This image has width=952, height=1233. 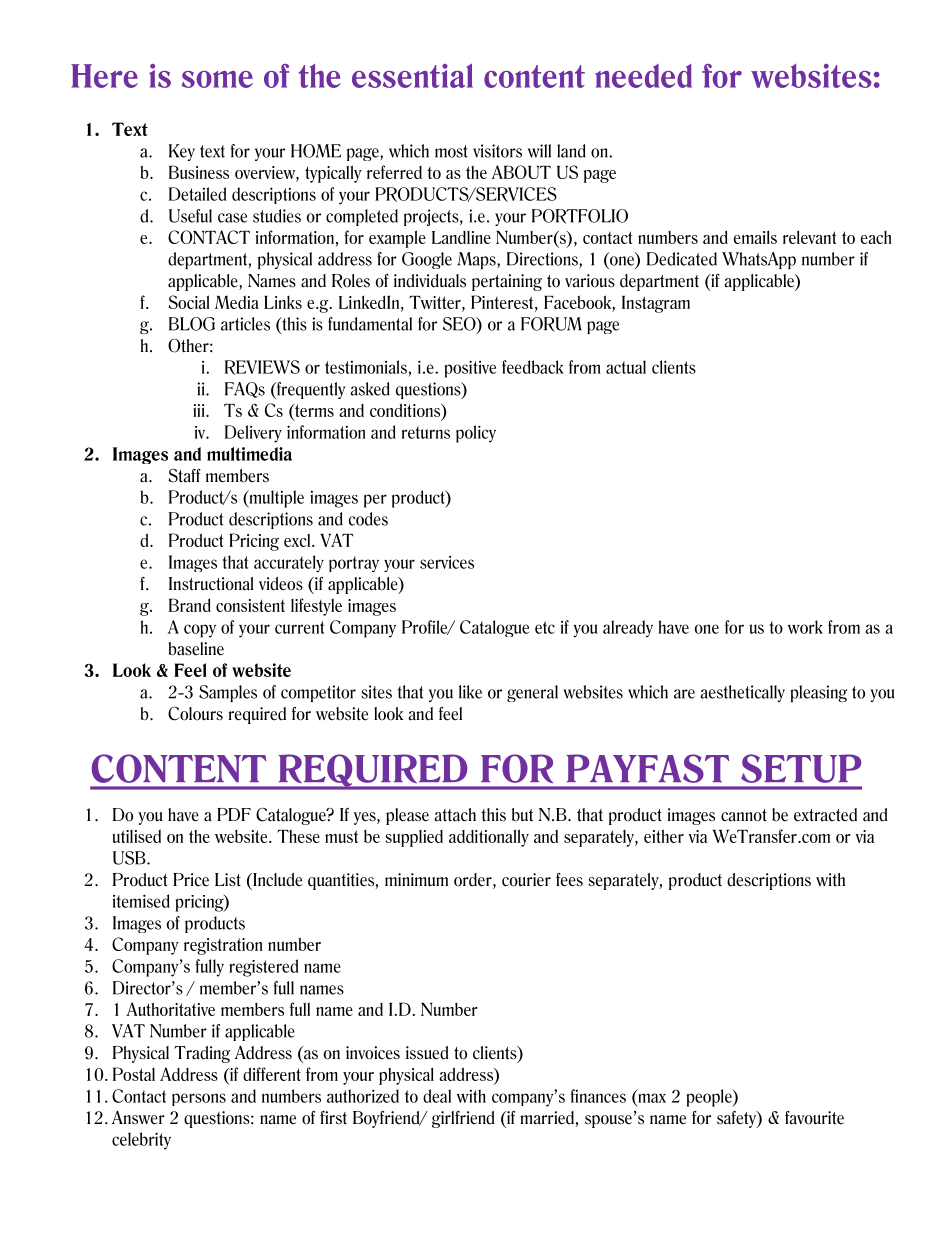 What do you see at coordinates (190, 605) in the image?
I see `Brand` at bounding box center [190, 605].
